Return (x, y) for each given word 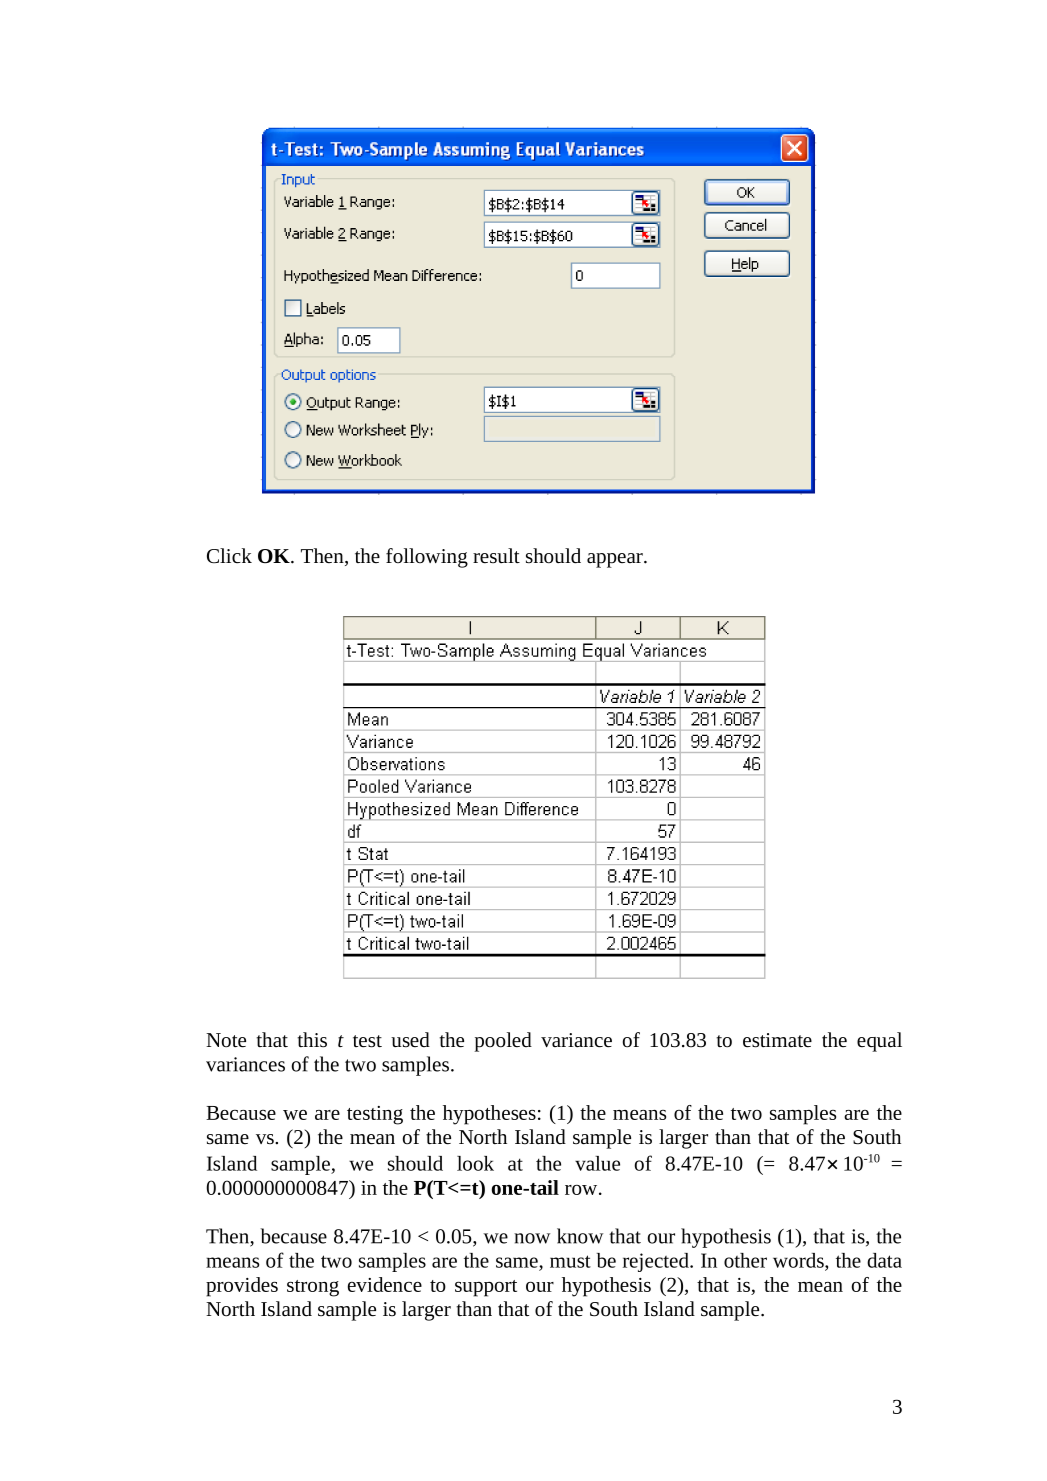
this (312, 1040)
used (410, 1039)
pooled (503, 1042)
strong (313, 1288)
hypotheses (489, 1115)
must (570, 1261)
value (597, 1163)
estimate (777, 1040)
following (427, 558)
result (496, 555)
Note (226, 1040)
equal (879, 1042)
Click (229, 556)
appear (616, 560)
